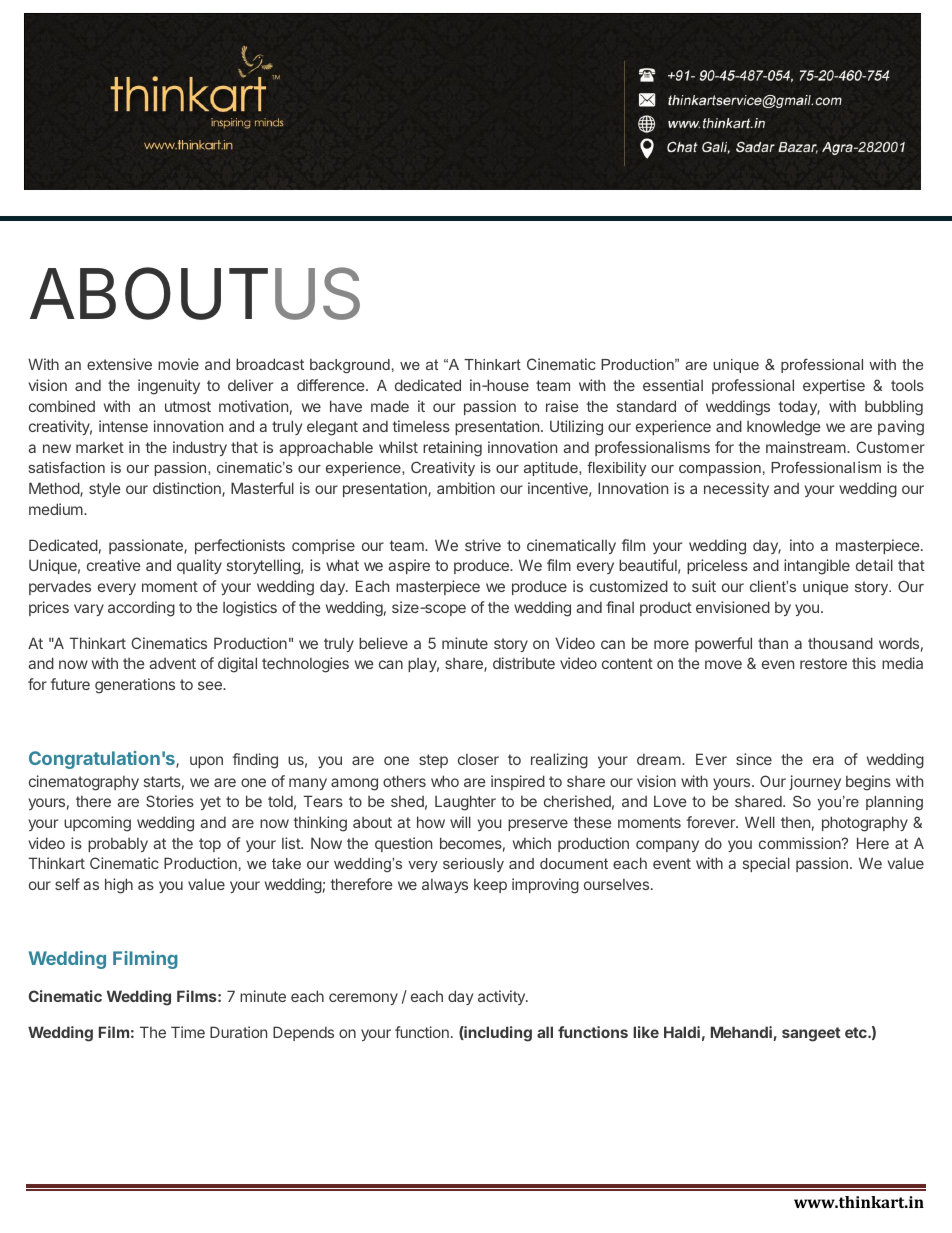 This document has width=952, height=1233. I want to click on activity, so click(502, 997).
